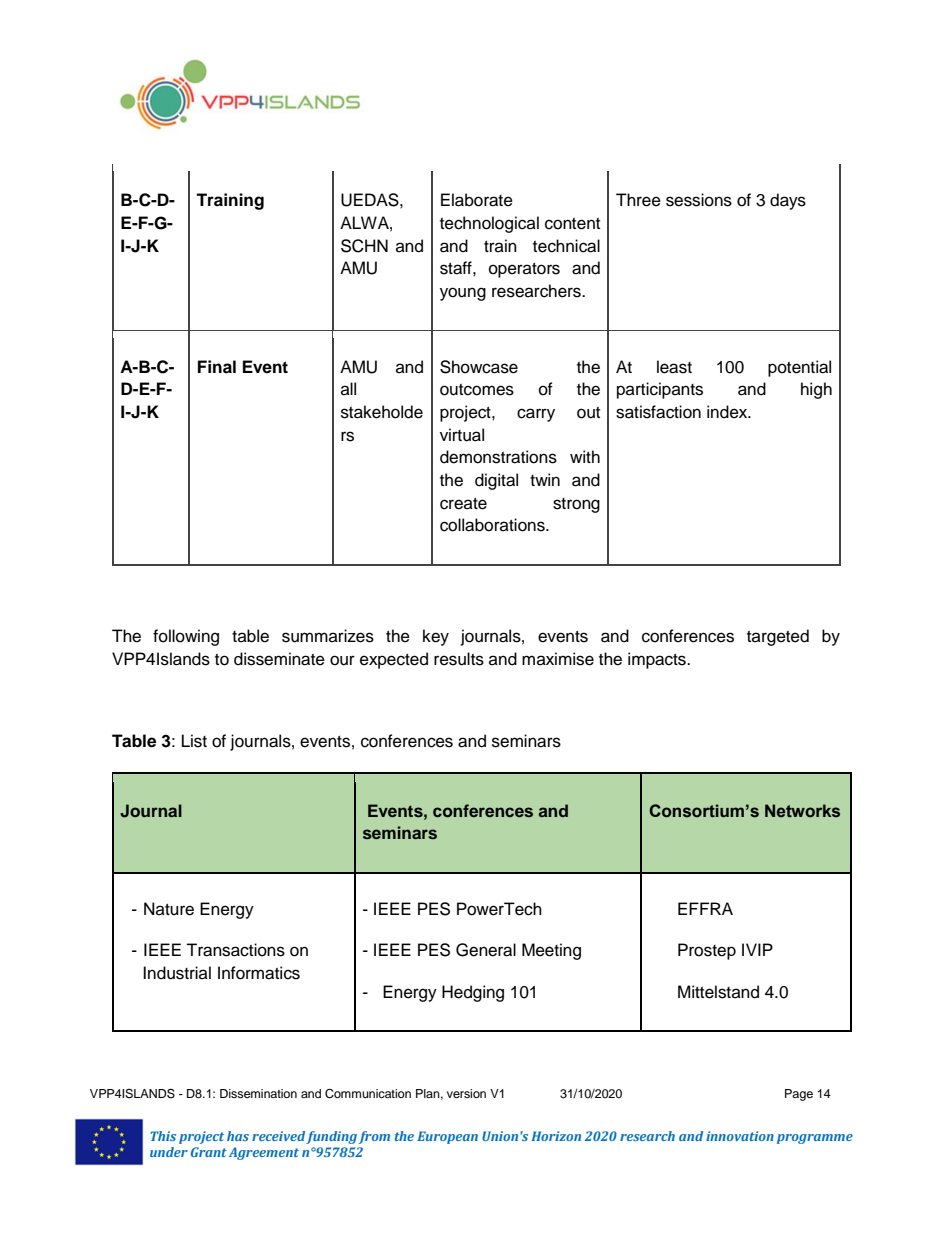 This screenshot has height=1233, width=952. What do you see at coordinates (728, 412) in the screenshot?
I see `index` at bounding box center [728, 412].
